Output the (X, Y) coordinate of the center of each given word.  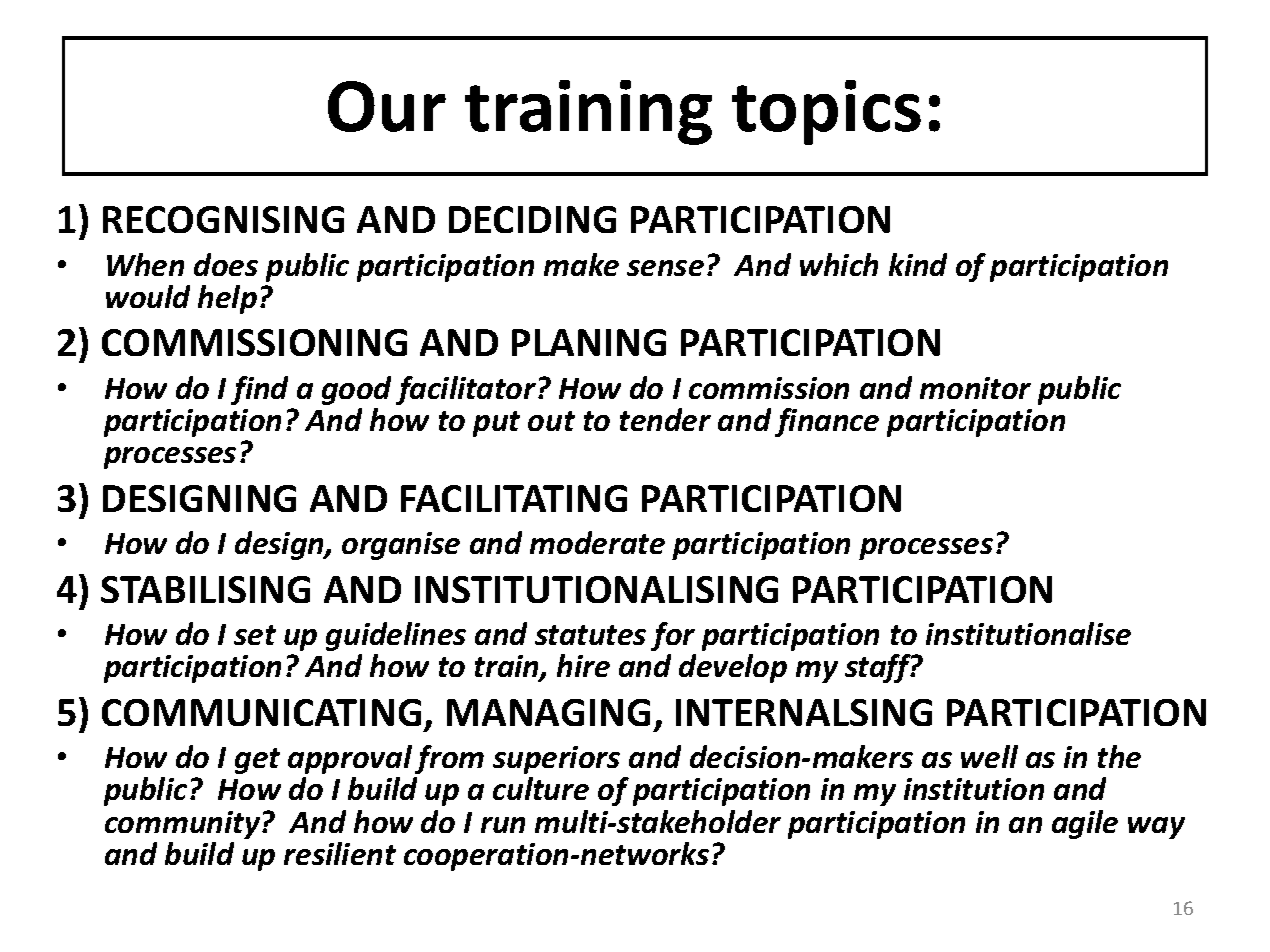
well (989, 756)
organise (401, 546)
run (503, 825)
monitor (975, 388)
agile (1085, 824)
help (227, 299)
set (255, 635)
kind (918, 264)
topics (826, 112)
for (673, 636)
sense (665, 268)
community (184, 825)
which (839, 264)
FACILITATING (514, 498)
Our (387, 106)
